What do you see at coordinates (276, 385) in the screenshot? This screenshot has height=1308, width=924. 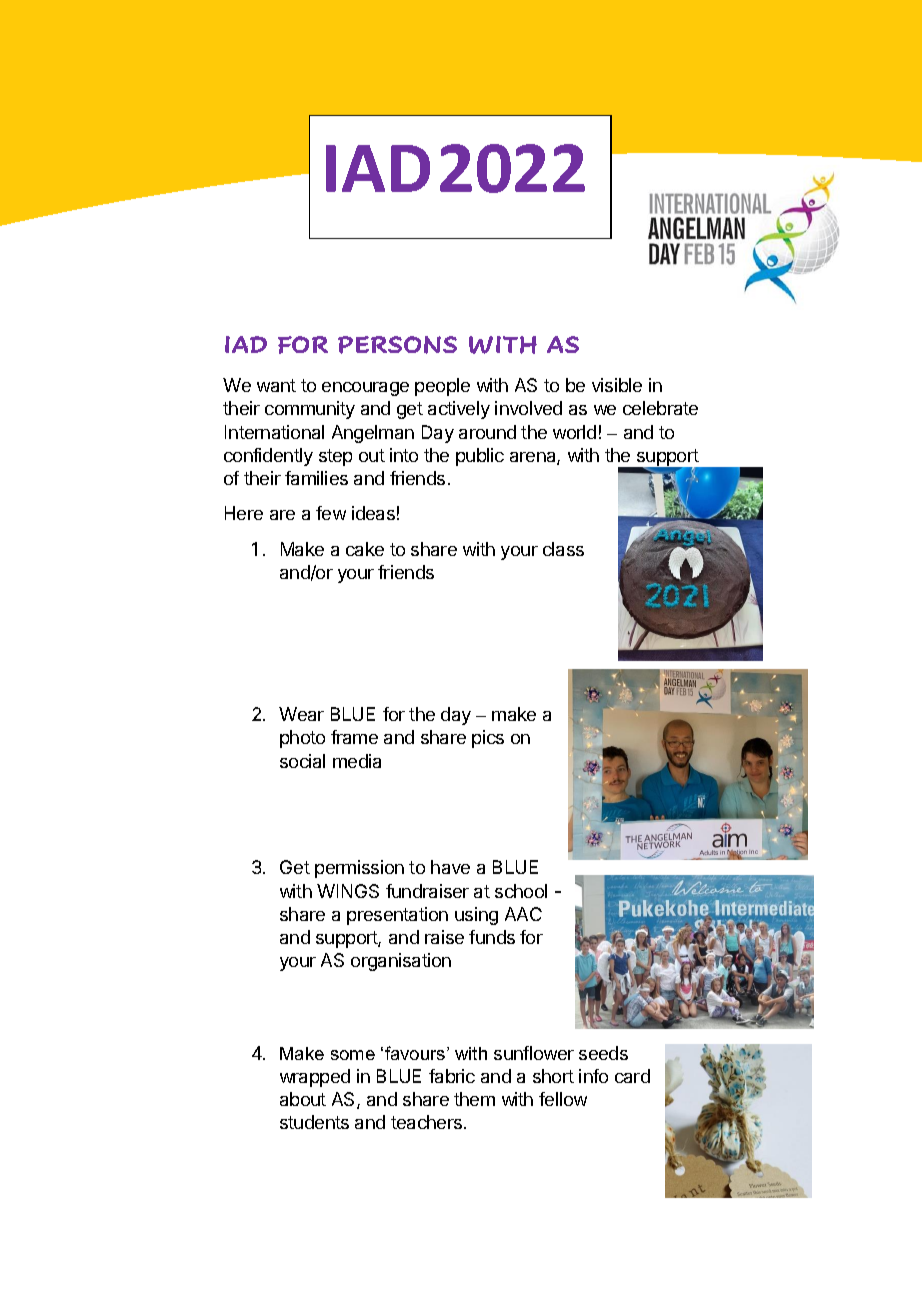 I see `want` at bounding box center [276, 385].
